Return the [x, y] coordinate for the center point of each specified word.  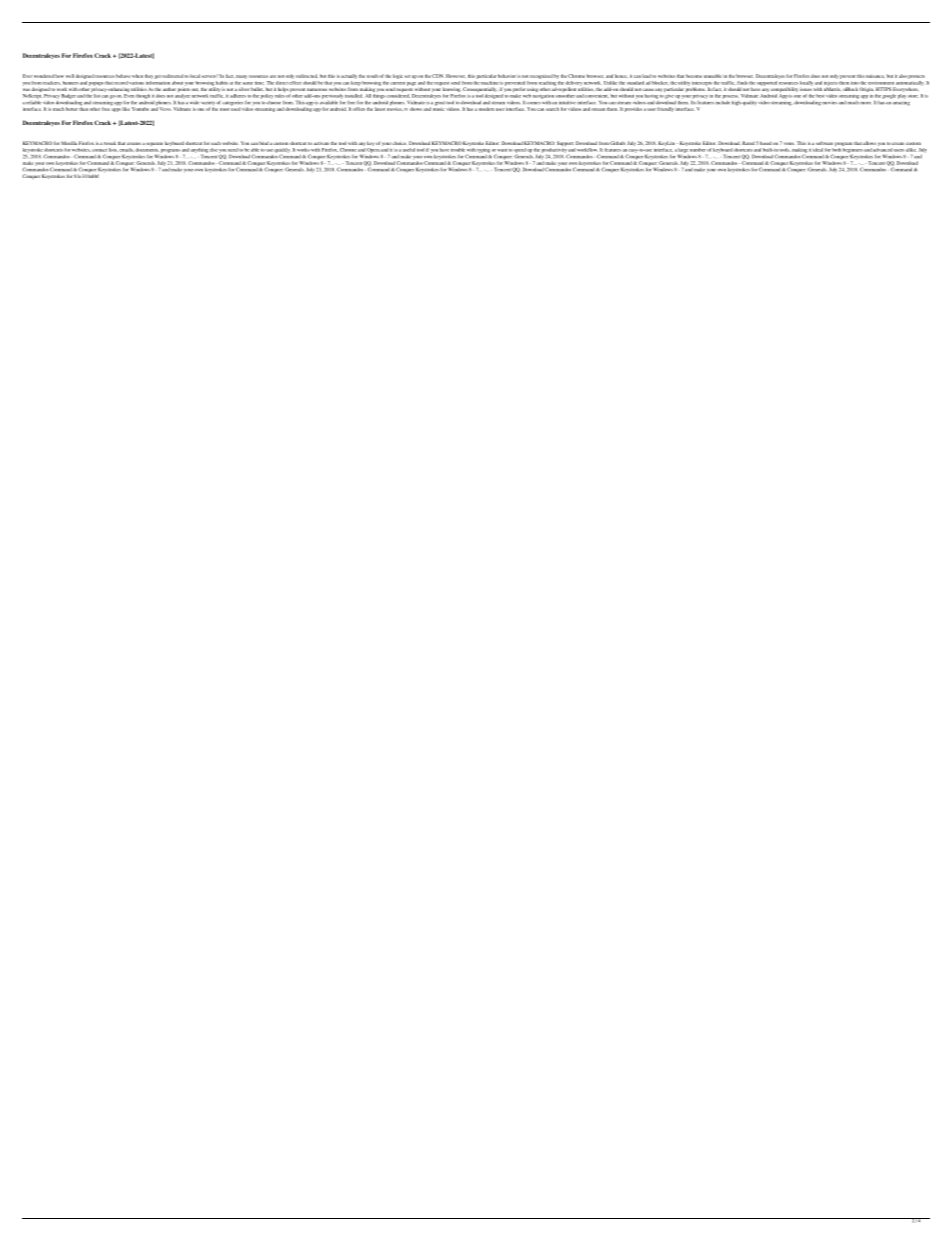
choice [399, 143]
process [731, 97]
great [439, 103]
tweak [110, 143]
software [824, 143]
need [233, 150]
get [158, 77]
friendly [665, 109]
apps [116, 110]
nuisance [875, 76]
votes [789, 143]
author [169, 89]
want [502, 150]
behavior [507, 76]
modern [487, 109]
